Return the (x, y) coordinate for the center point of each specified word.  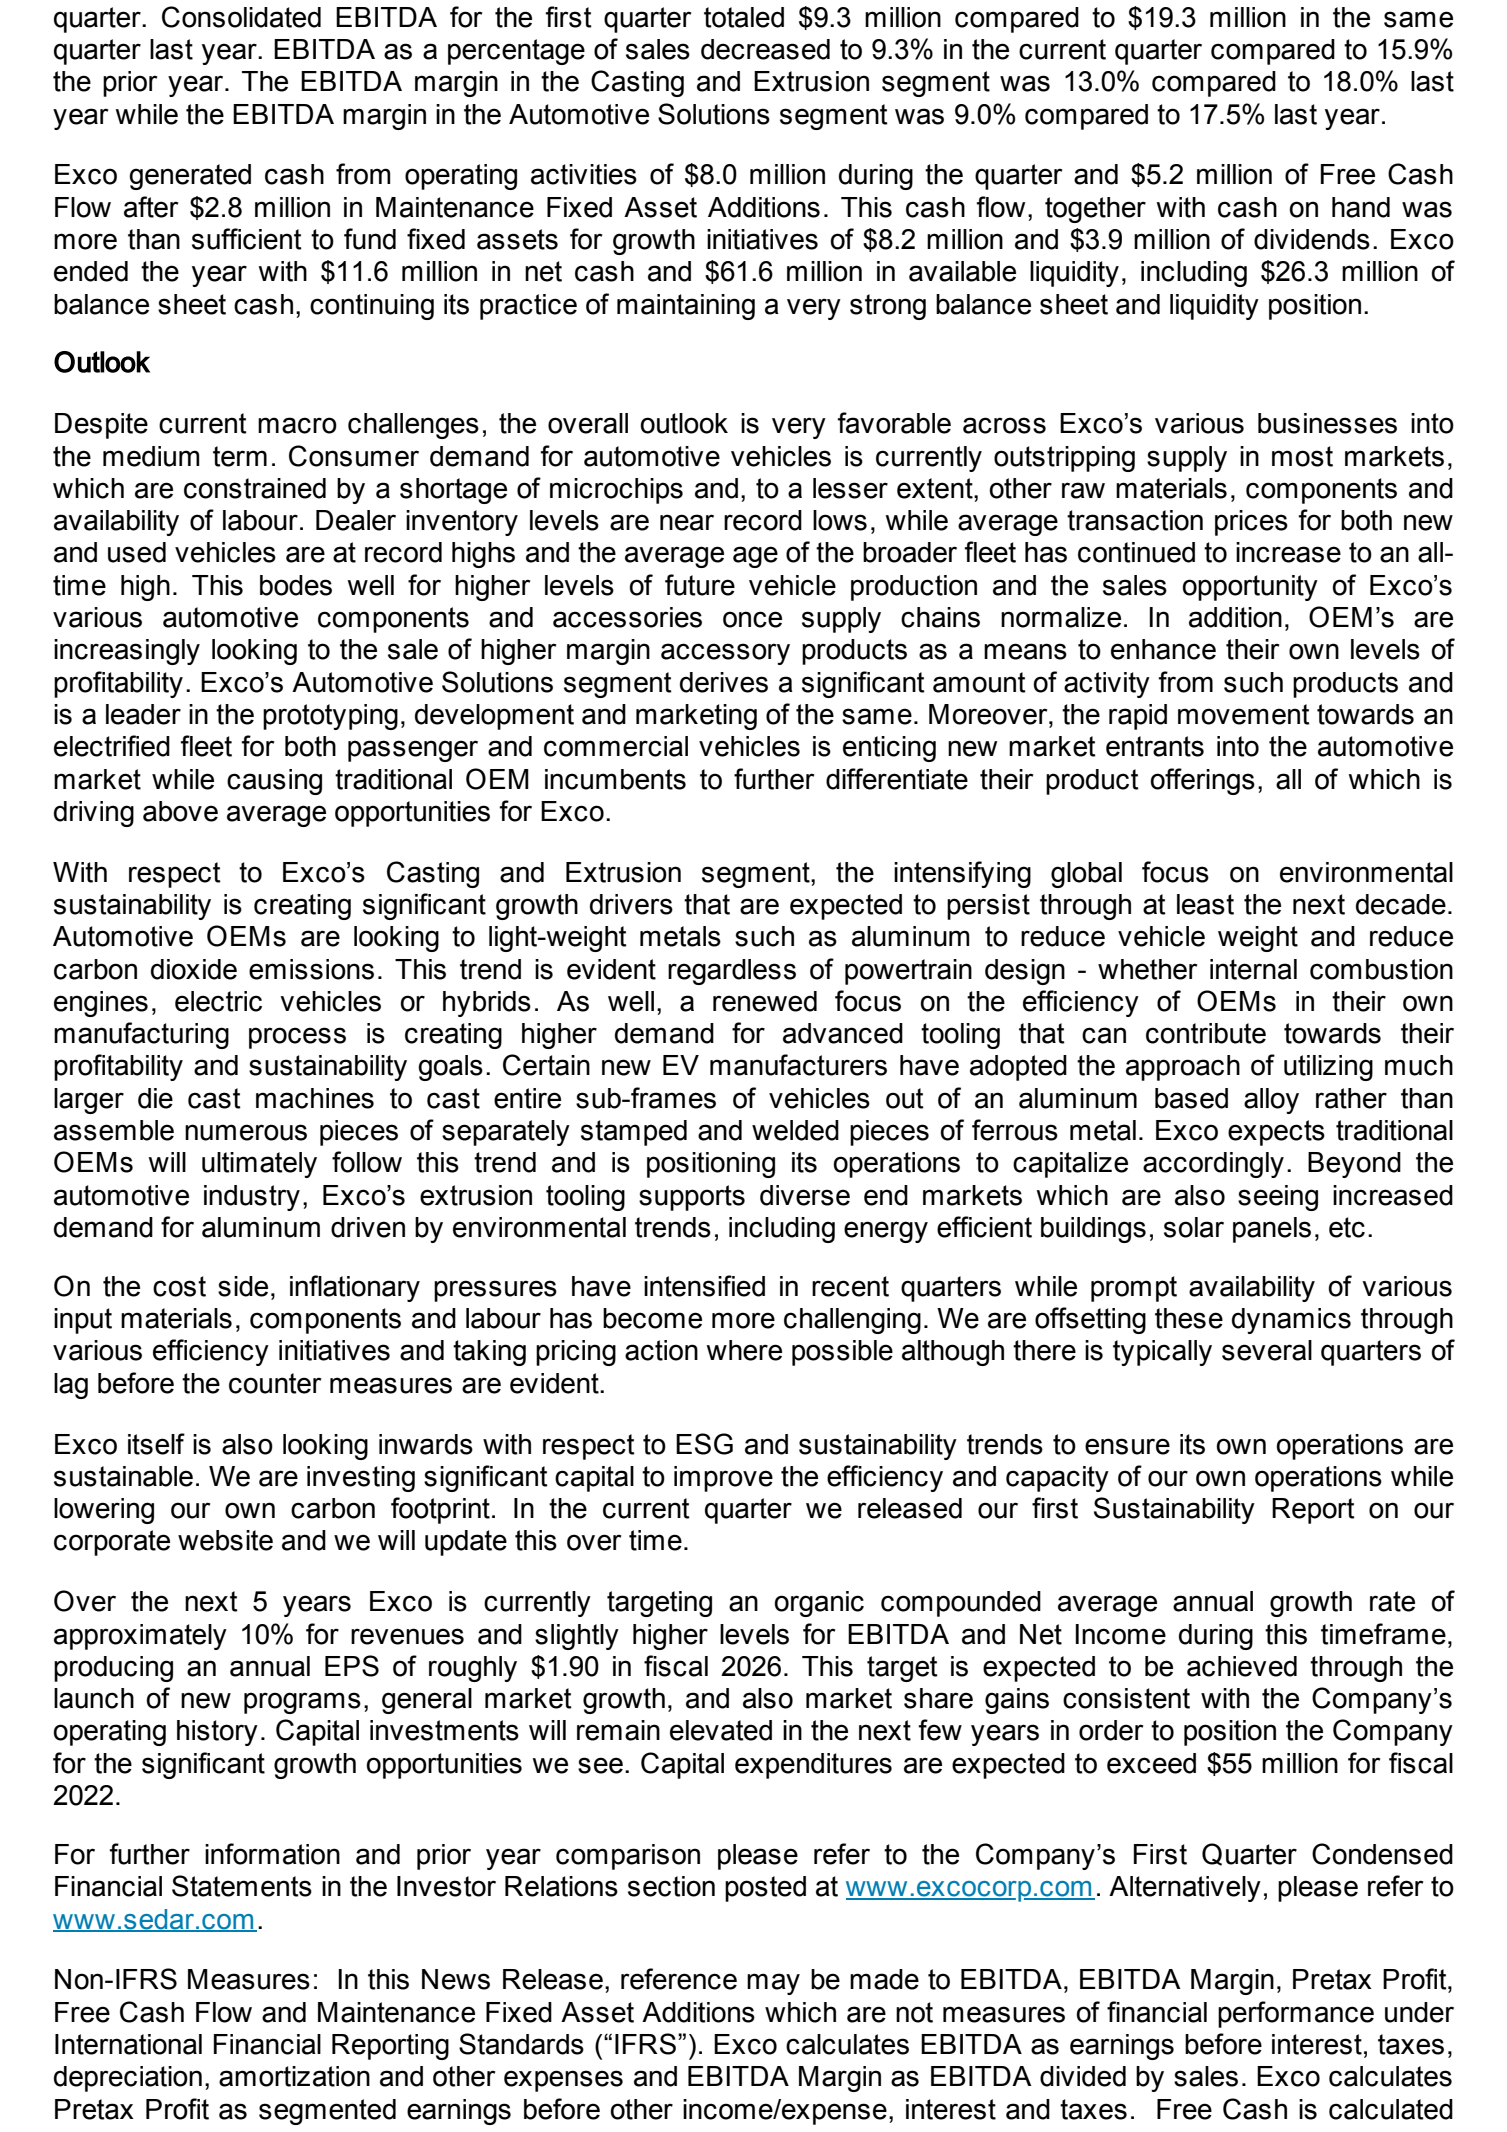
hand (1361, 207)
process (297, 1038)
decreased (765, 49)
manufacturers (798, 1065)
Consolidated (241, 17)
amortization (294, 2076)
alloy (1271, 1101)
